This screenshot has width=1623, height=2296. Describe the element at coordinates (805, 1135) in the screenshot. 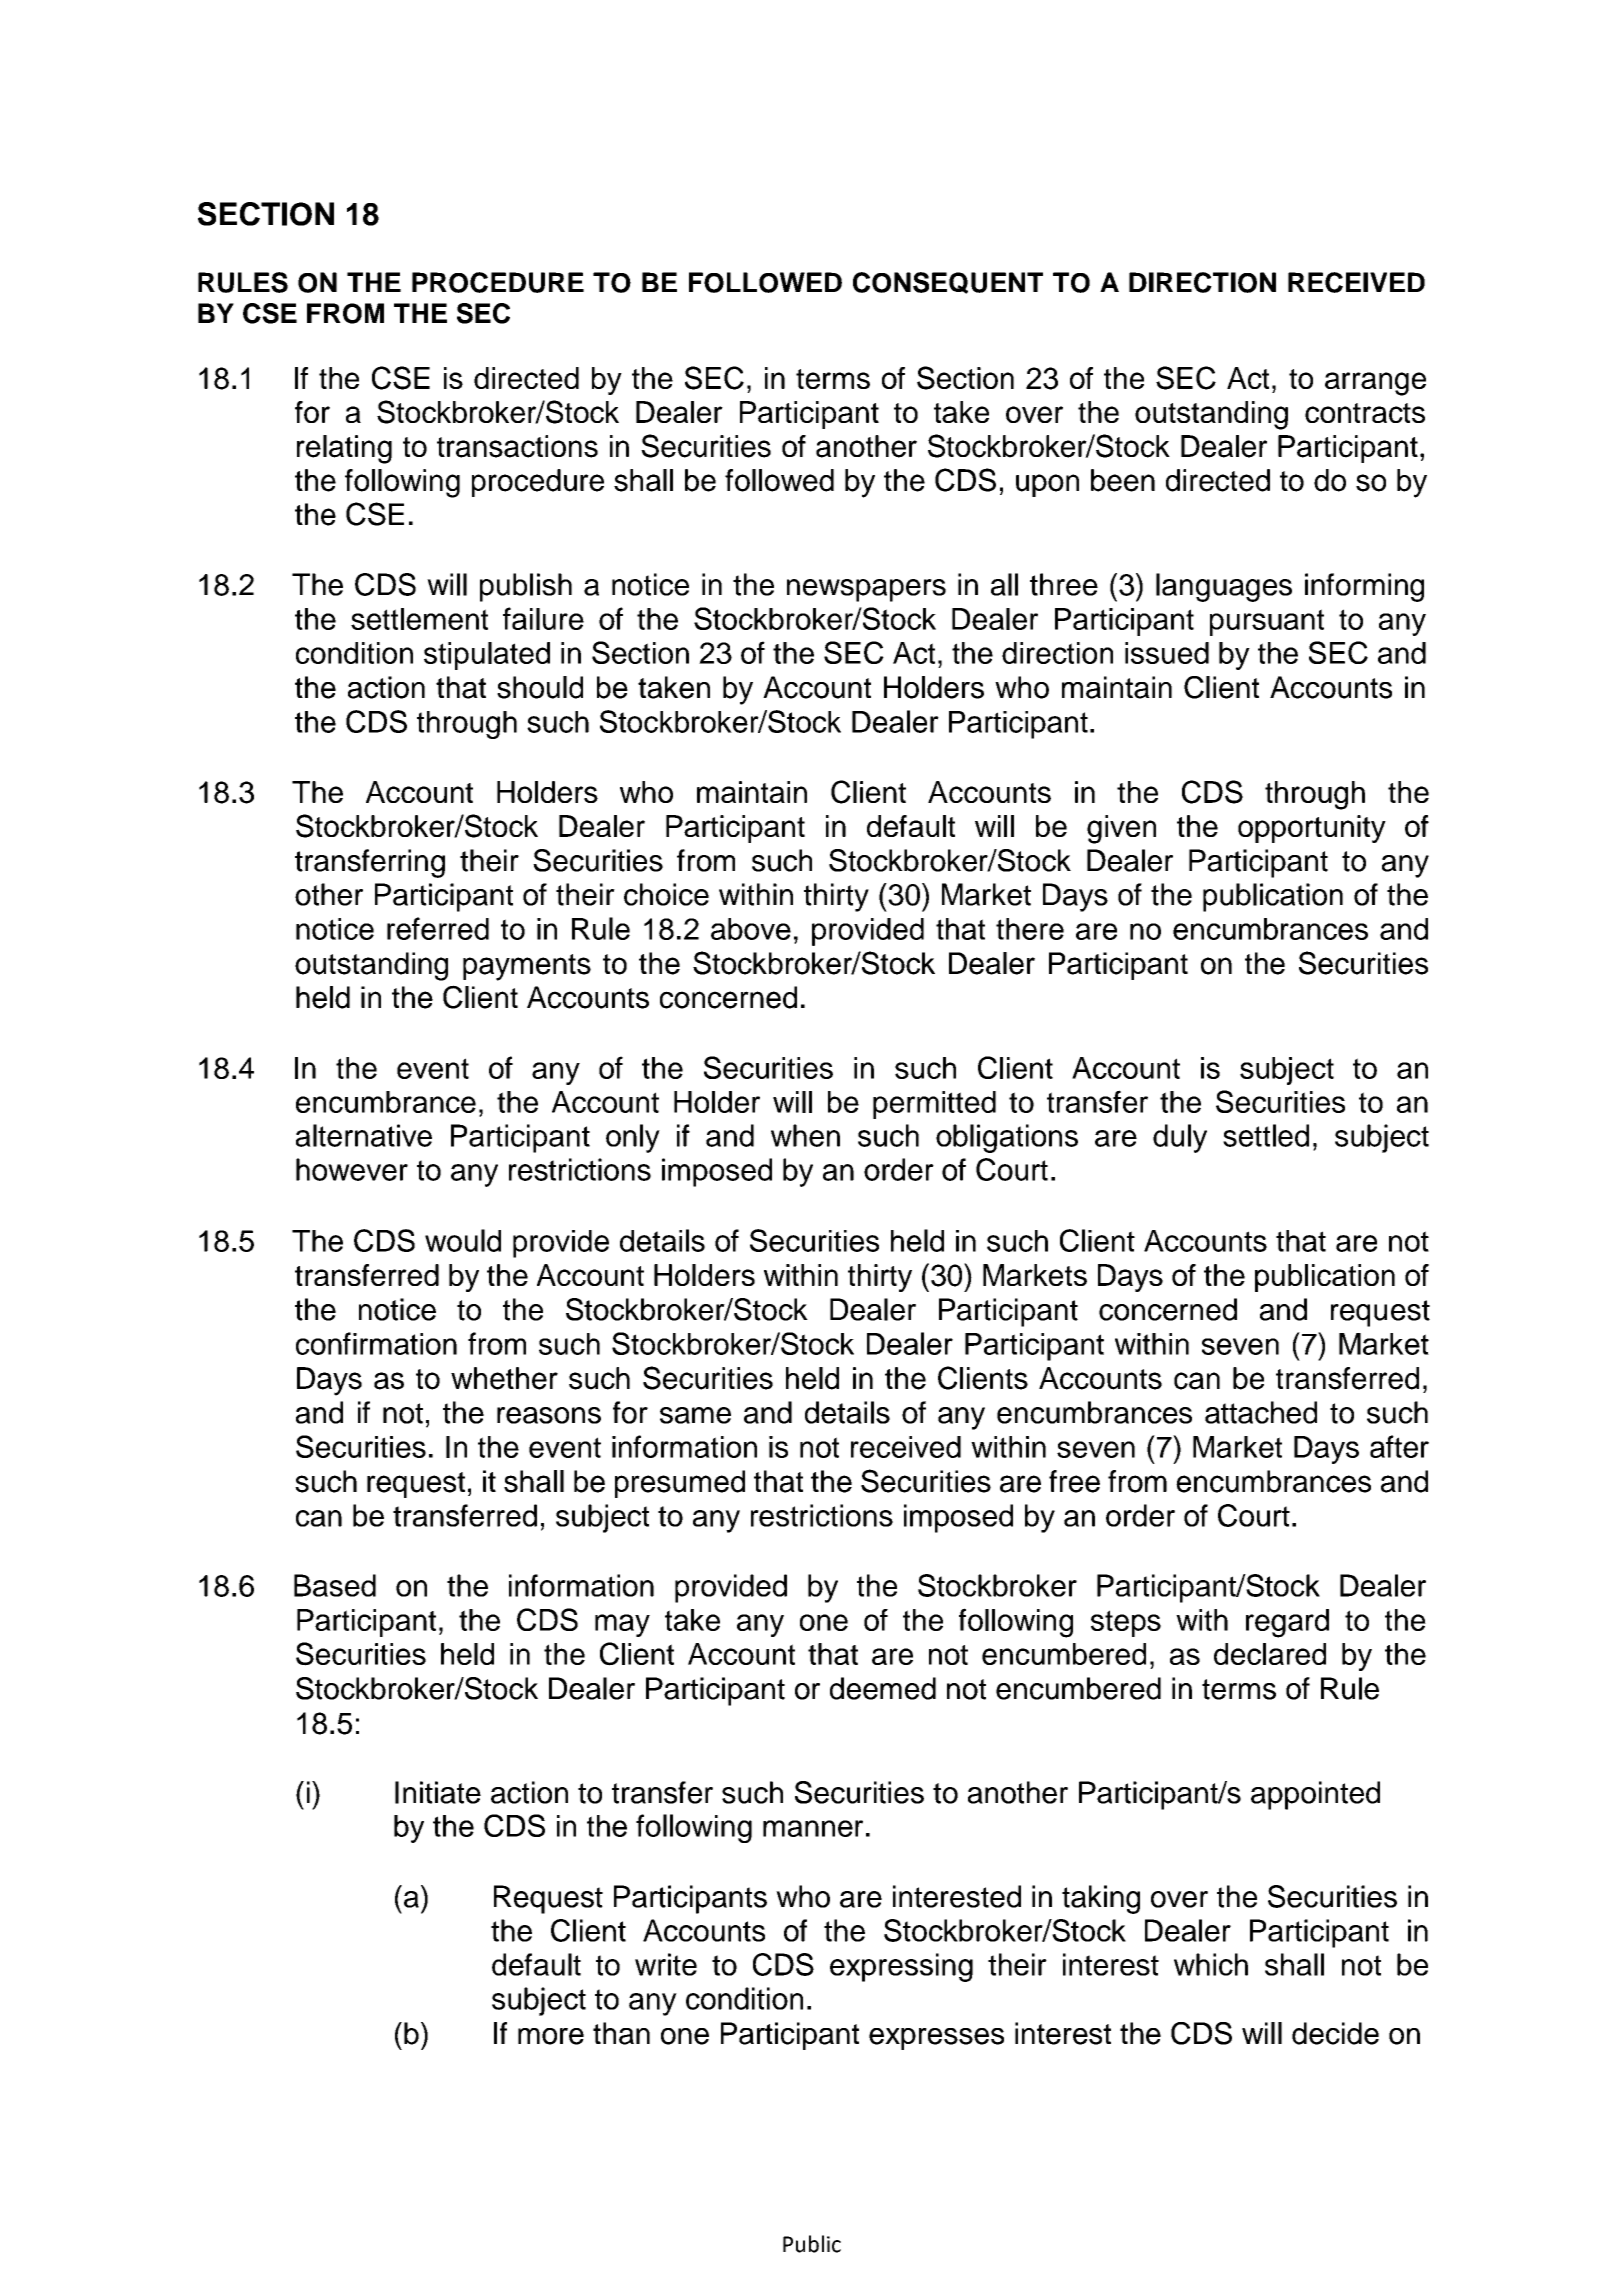

I see `when` at that location.
